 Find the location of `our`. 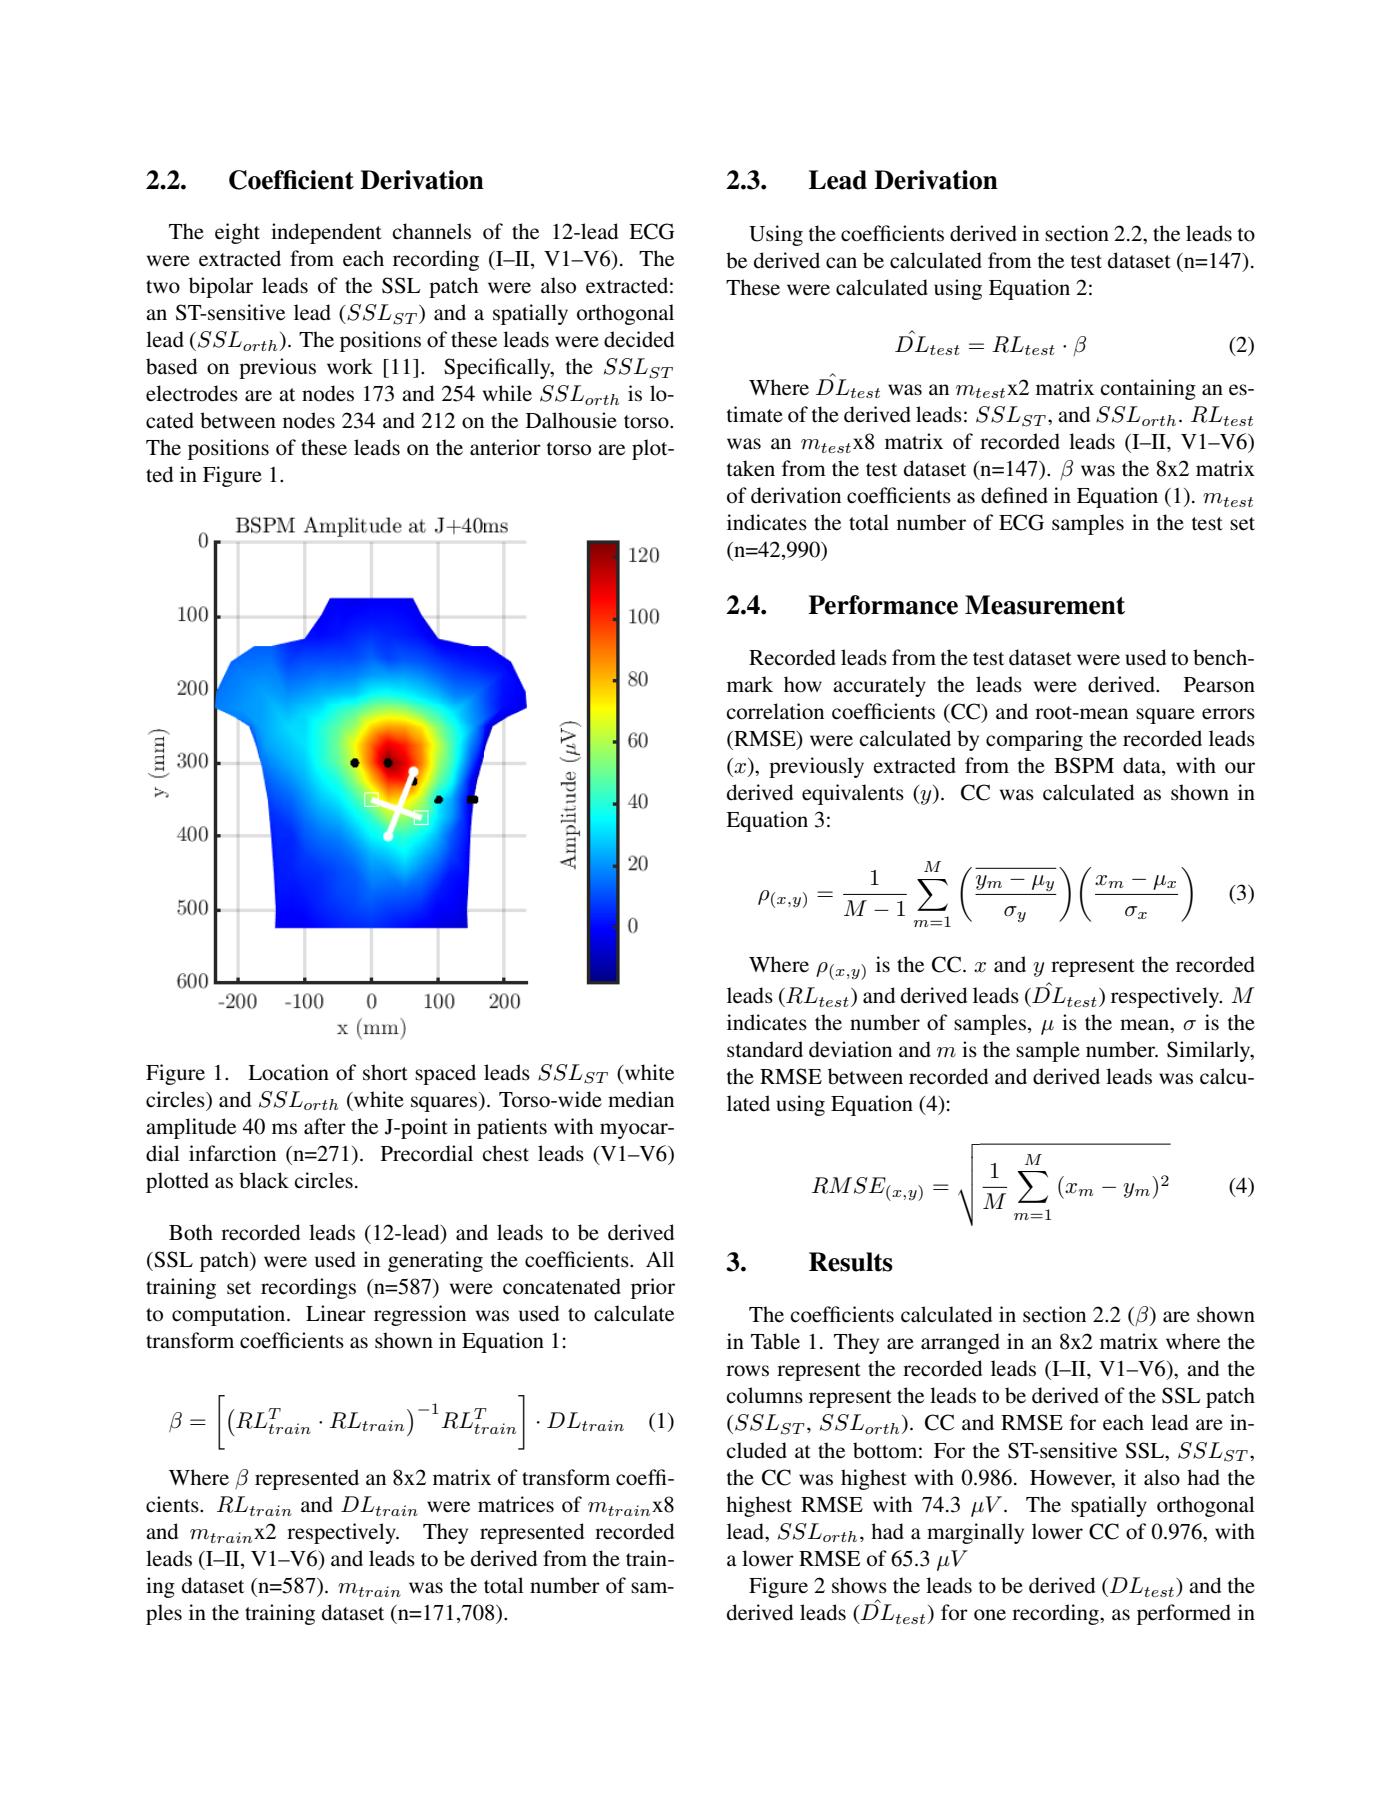

our is located at coordinates (1240, 768).
